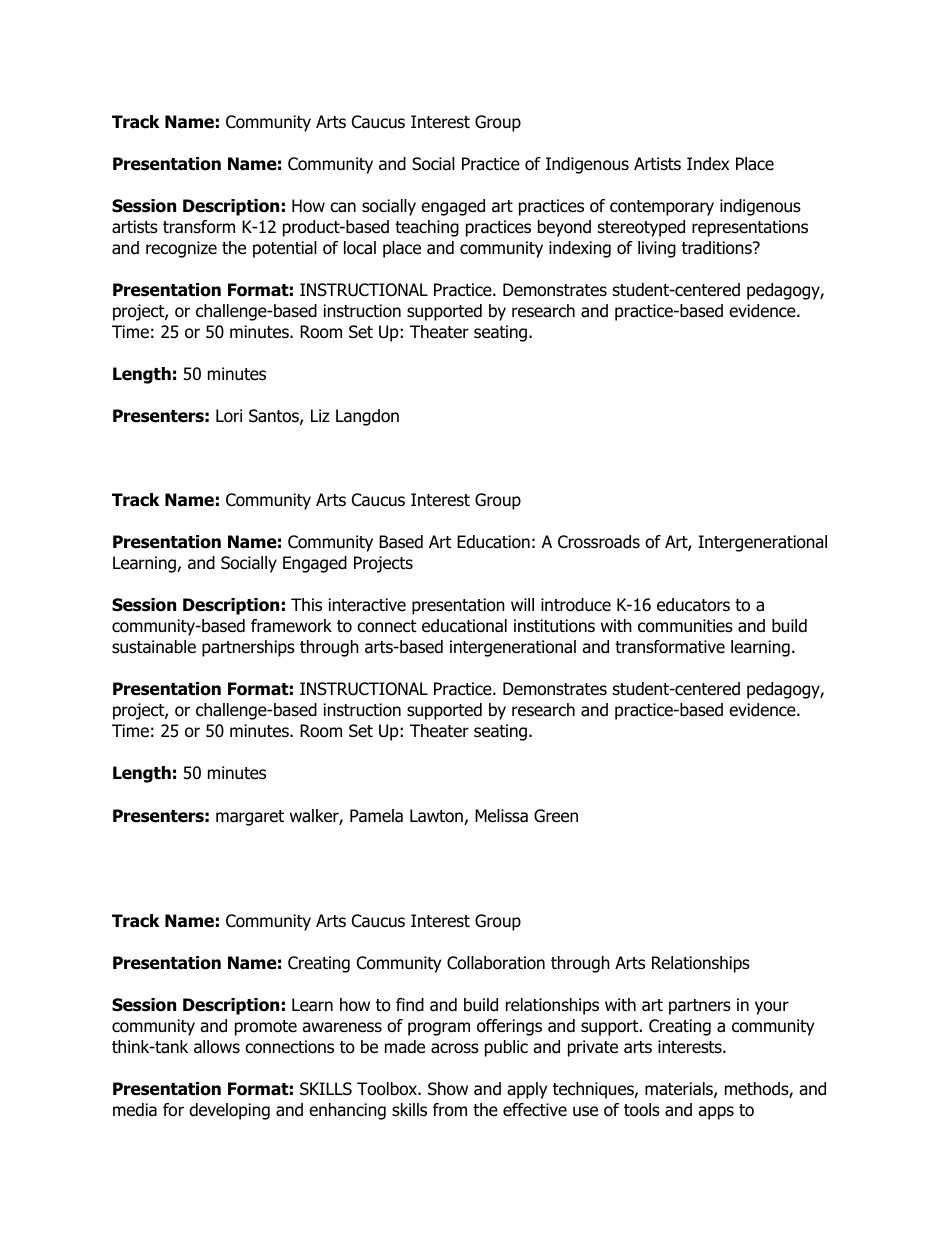 Image resolution: width=952 pixels, height=1233 pixels. I want to click on developing, so click(229, 1111).
